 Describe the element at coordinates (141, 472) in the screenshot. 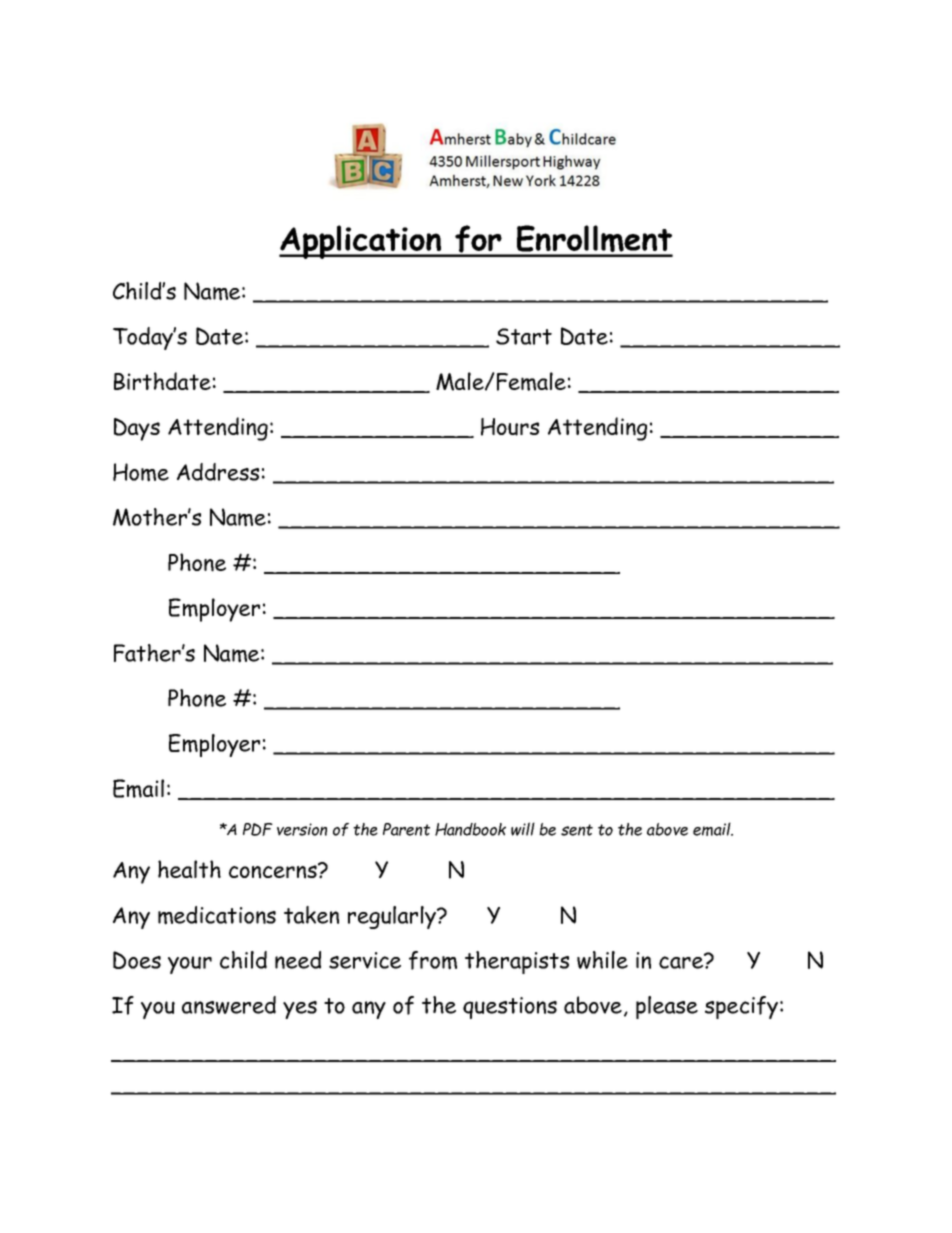

I see `Home` at that location.
